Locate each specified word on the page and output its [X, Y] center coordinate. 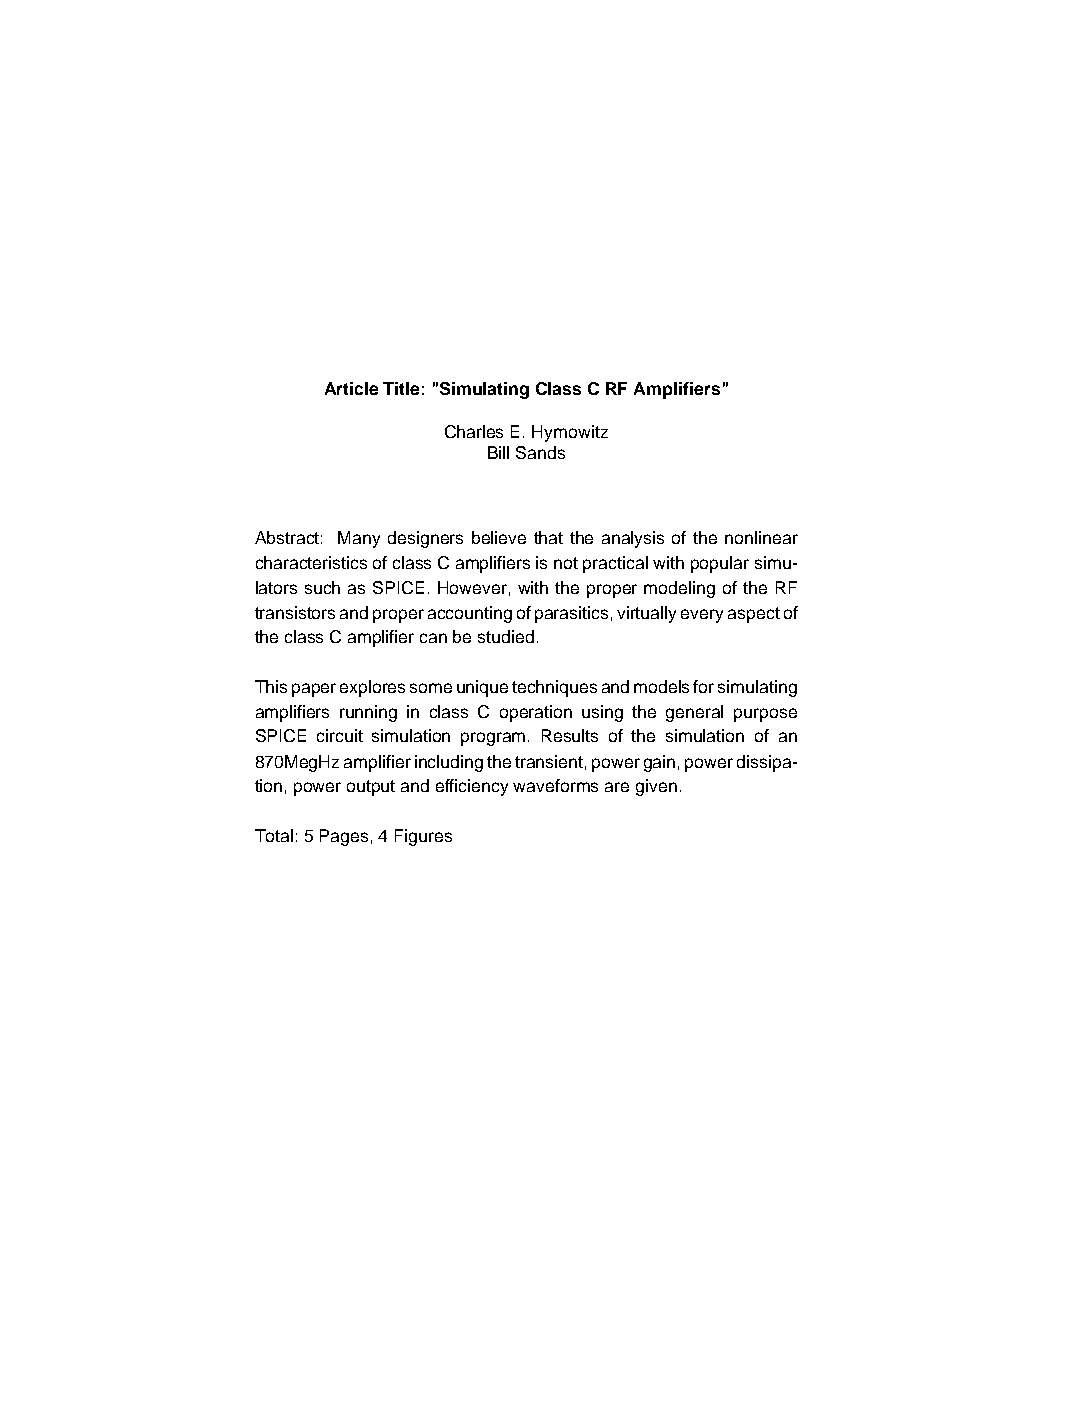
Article [351, 388]
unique [482, 688]
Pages [344, 837]
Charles [474, 431]
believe [499, 537]
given [656, 787]
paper [314, 690]
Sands [540, 452]
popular [720, 564]
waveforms [555, 785]
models [661, 686]
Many [359, 539]
